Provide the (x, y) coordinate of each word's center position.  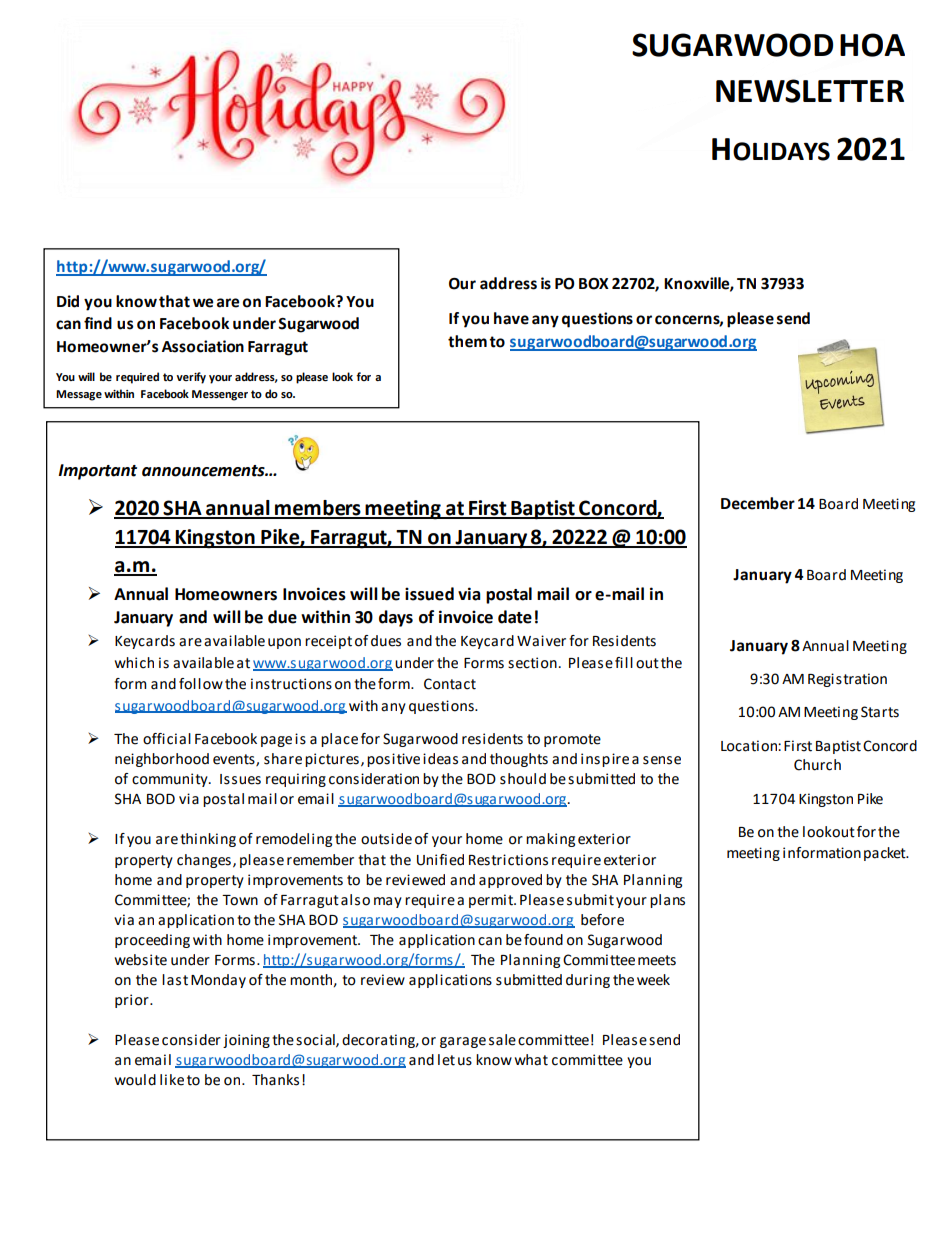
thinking (208, 840)
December (758, 503)
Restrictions (508, 860)
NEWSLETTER (810, 91)
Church (817, 765)
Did (68, 301)
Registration (847, 680)
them (467, 341)
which (134, 663)
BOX (594, 284)
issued (429, 594)
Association (203, 346)
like (172, 1080)
